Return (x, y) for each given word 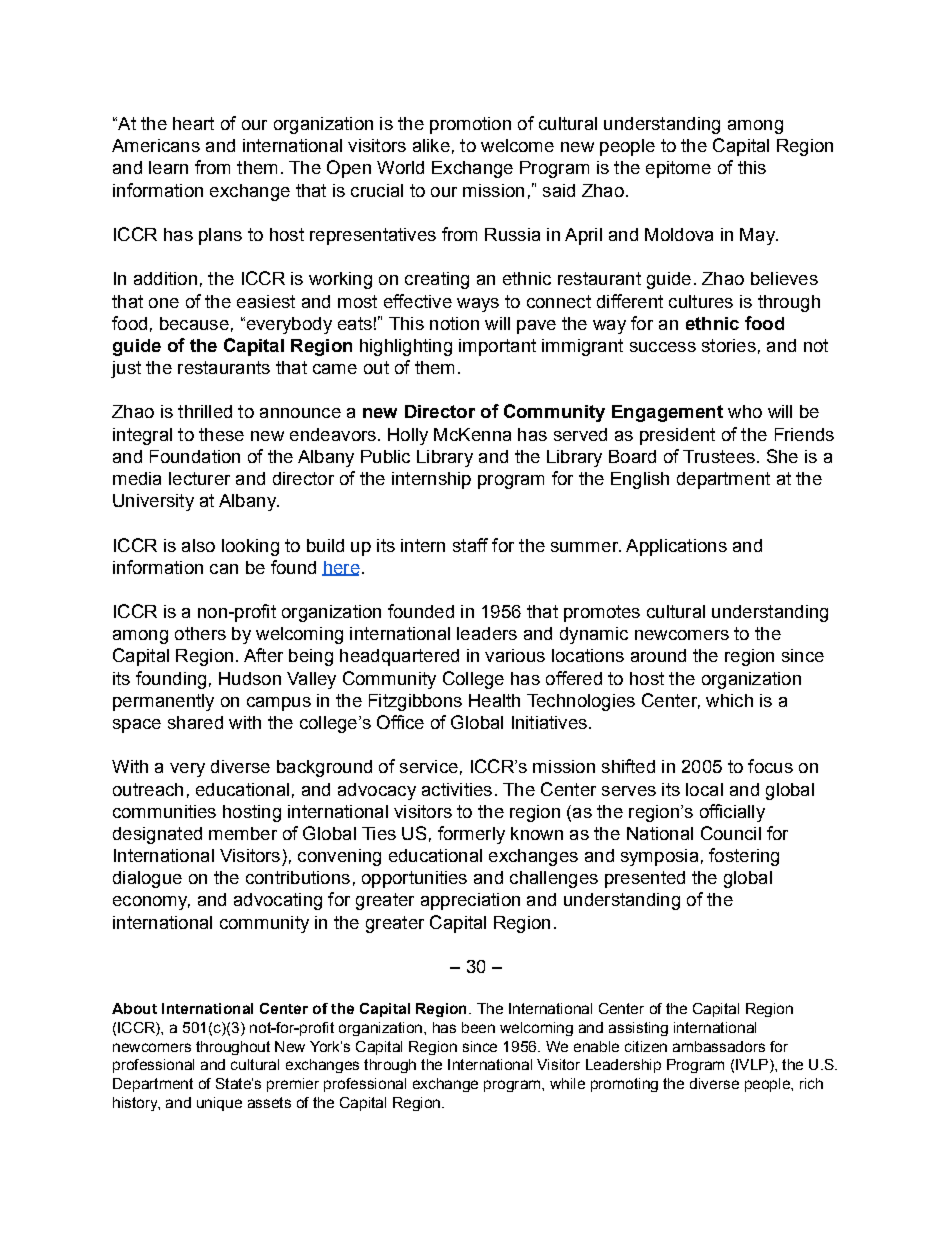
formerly (471, 835)
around (658, 655)
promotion (470, 125)
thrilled (205, 411)
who (745, 411)
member (243, 833)
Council (731, 833)
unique (219, 1104)
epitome (678, 169)
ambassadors (719, 1046)
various (515, 655)
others (200, 633)
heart (193, 123)
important (497, 347)
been (478, 1027)
